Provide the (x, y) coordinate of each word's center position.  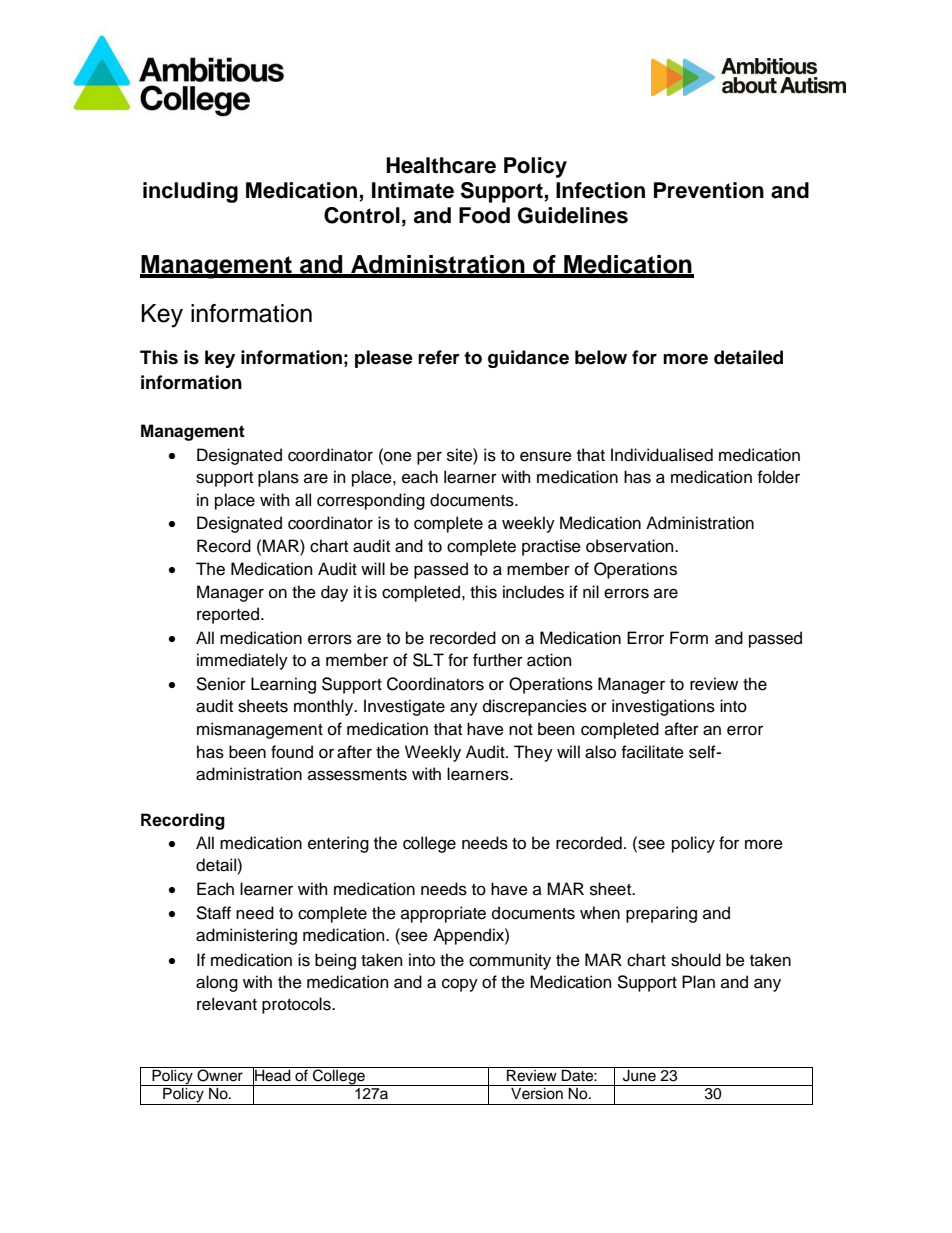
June (639, 1074)
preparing (661, 914)
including (190, 192)
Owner (220, 1074)
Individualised (662, 455)
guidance (528, 359)
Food (484, 215)
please (384, 359)
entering (338, 844)
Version (537, 1094)
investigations (663, 707)
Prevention (709, 190)
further (498, 660)
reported (228, 615)
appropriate (443, 914)
